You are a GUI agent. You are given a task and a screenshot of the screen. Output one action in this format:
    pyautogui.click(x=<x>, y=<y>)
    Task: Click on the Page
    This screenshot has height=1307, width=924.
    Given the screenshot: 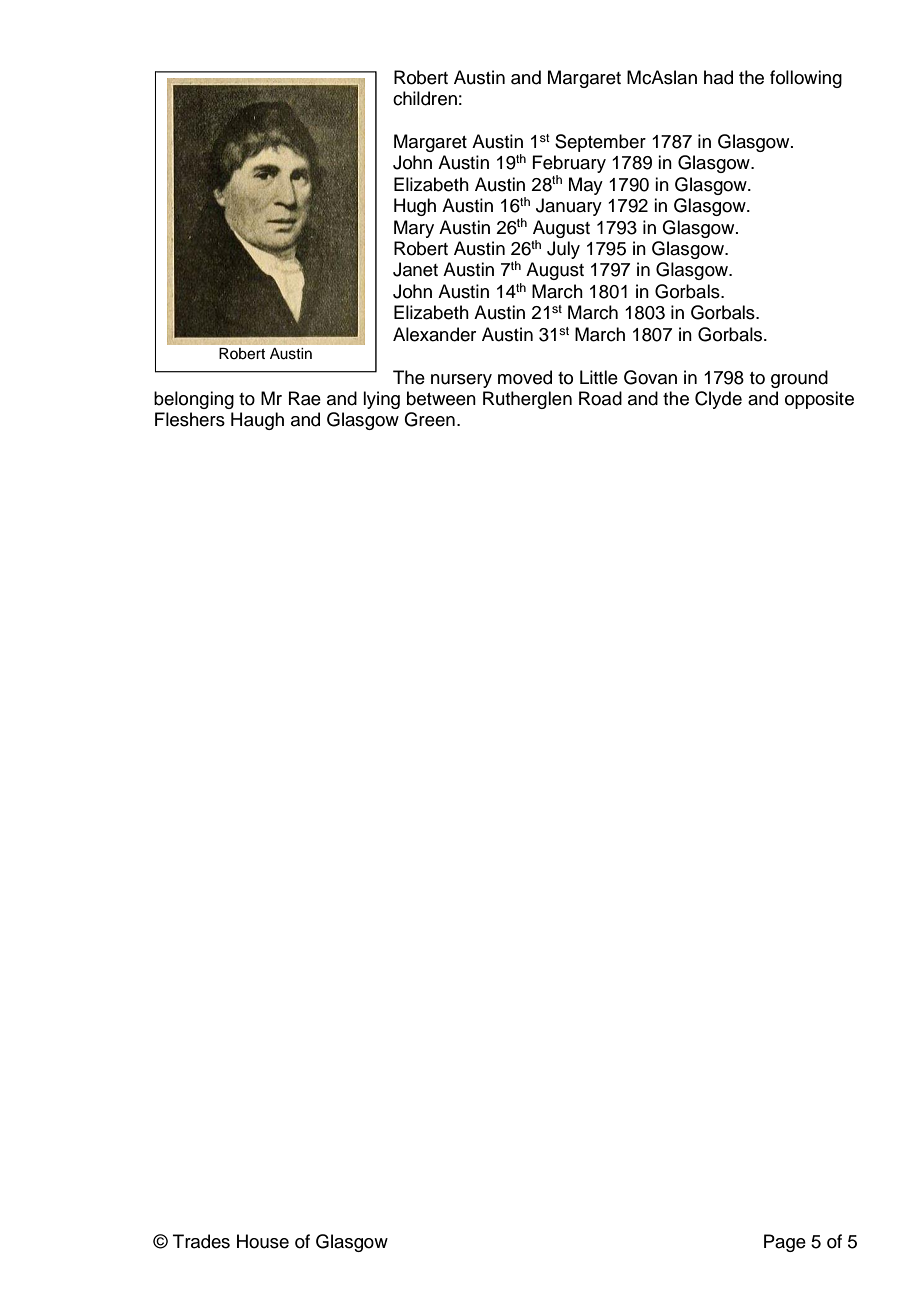 What is the action you would take?
    pyautogui.click(x=785, y=1243)
